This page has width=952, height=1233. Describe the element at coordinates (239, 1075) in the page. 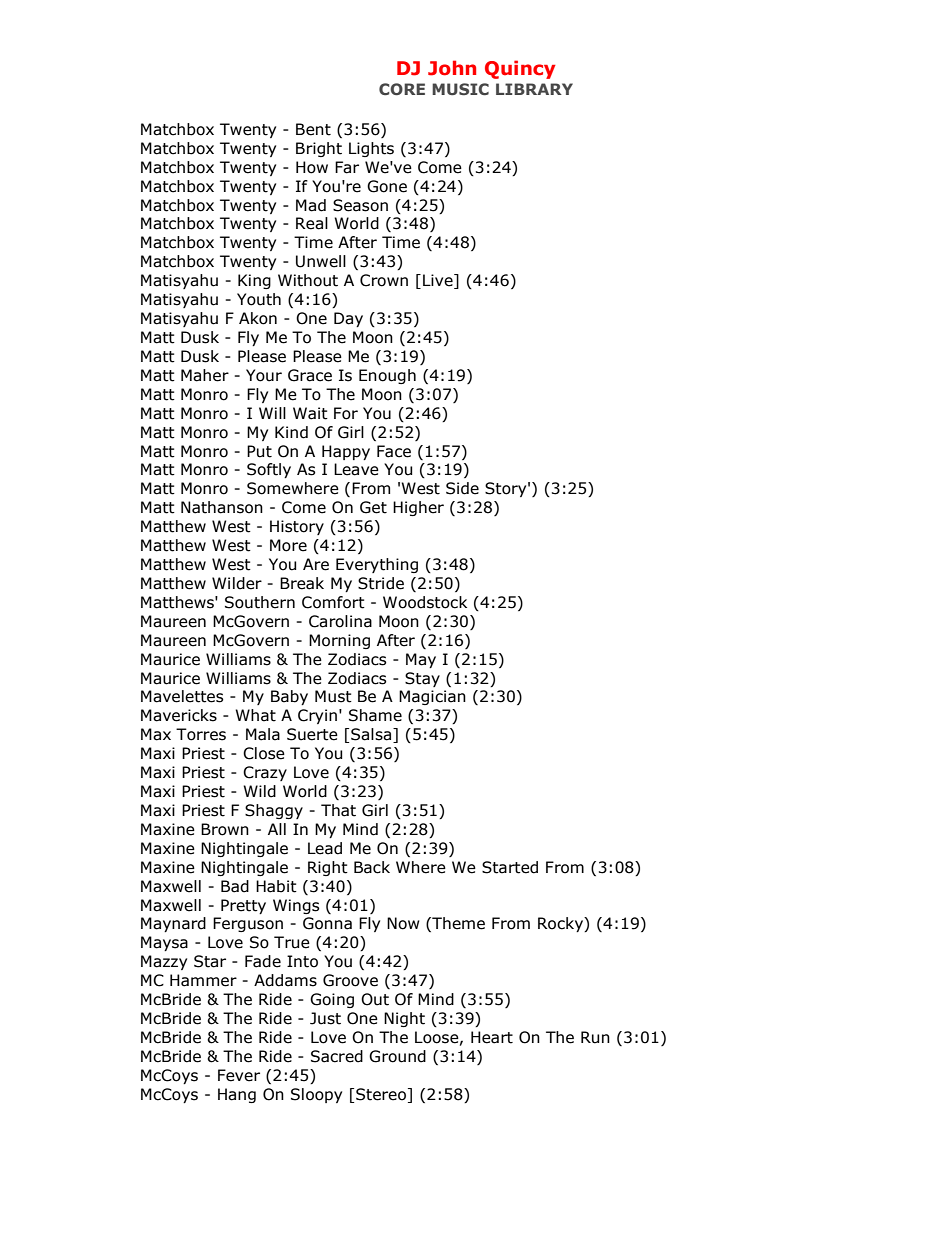

I see `Fever` at that location.
